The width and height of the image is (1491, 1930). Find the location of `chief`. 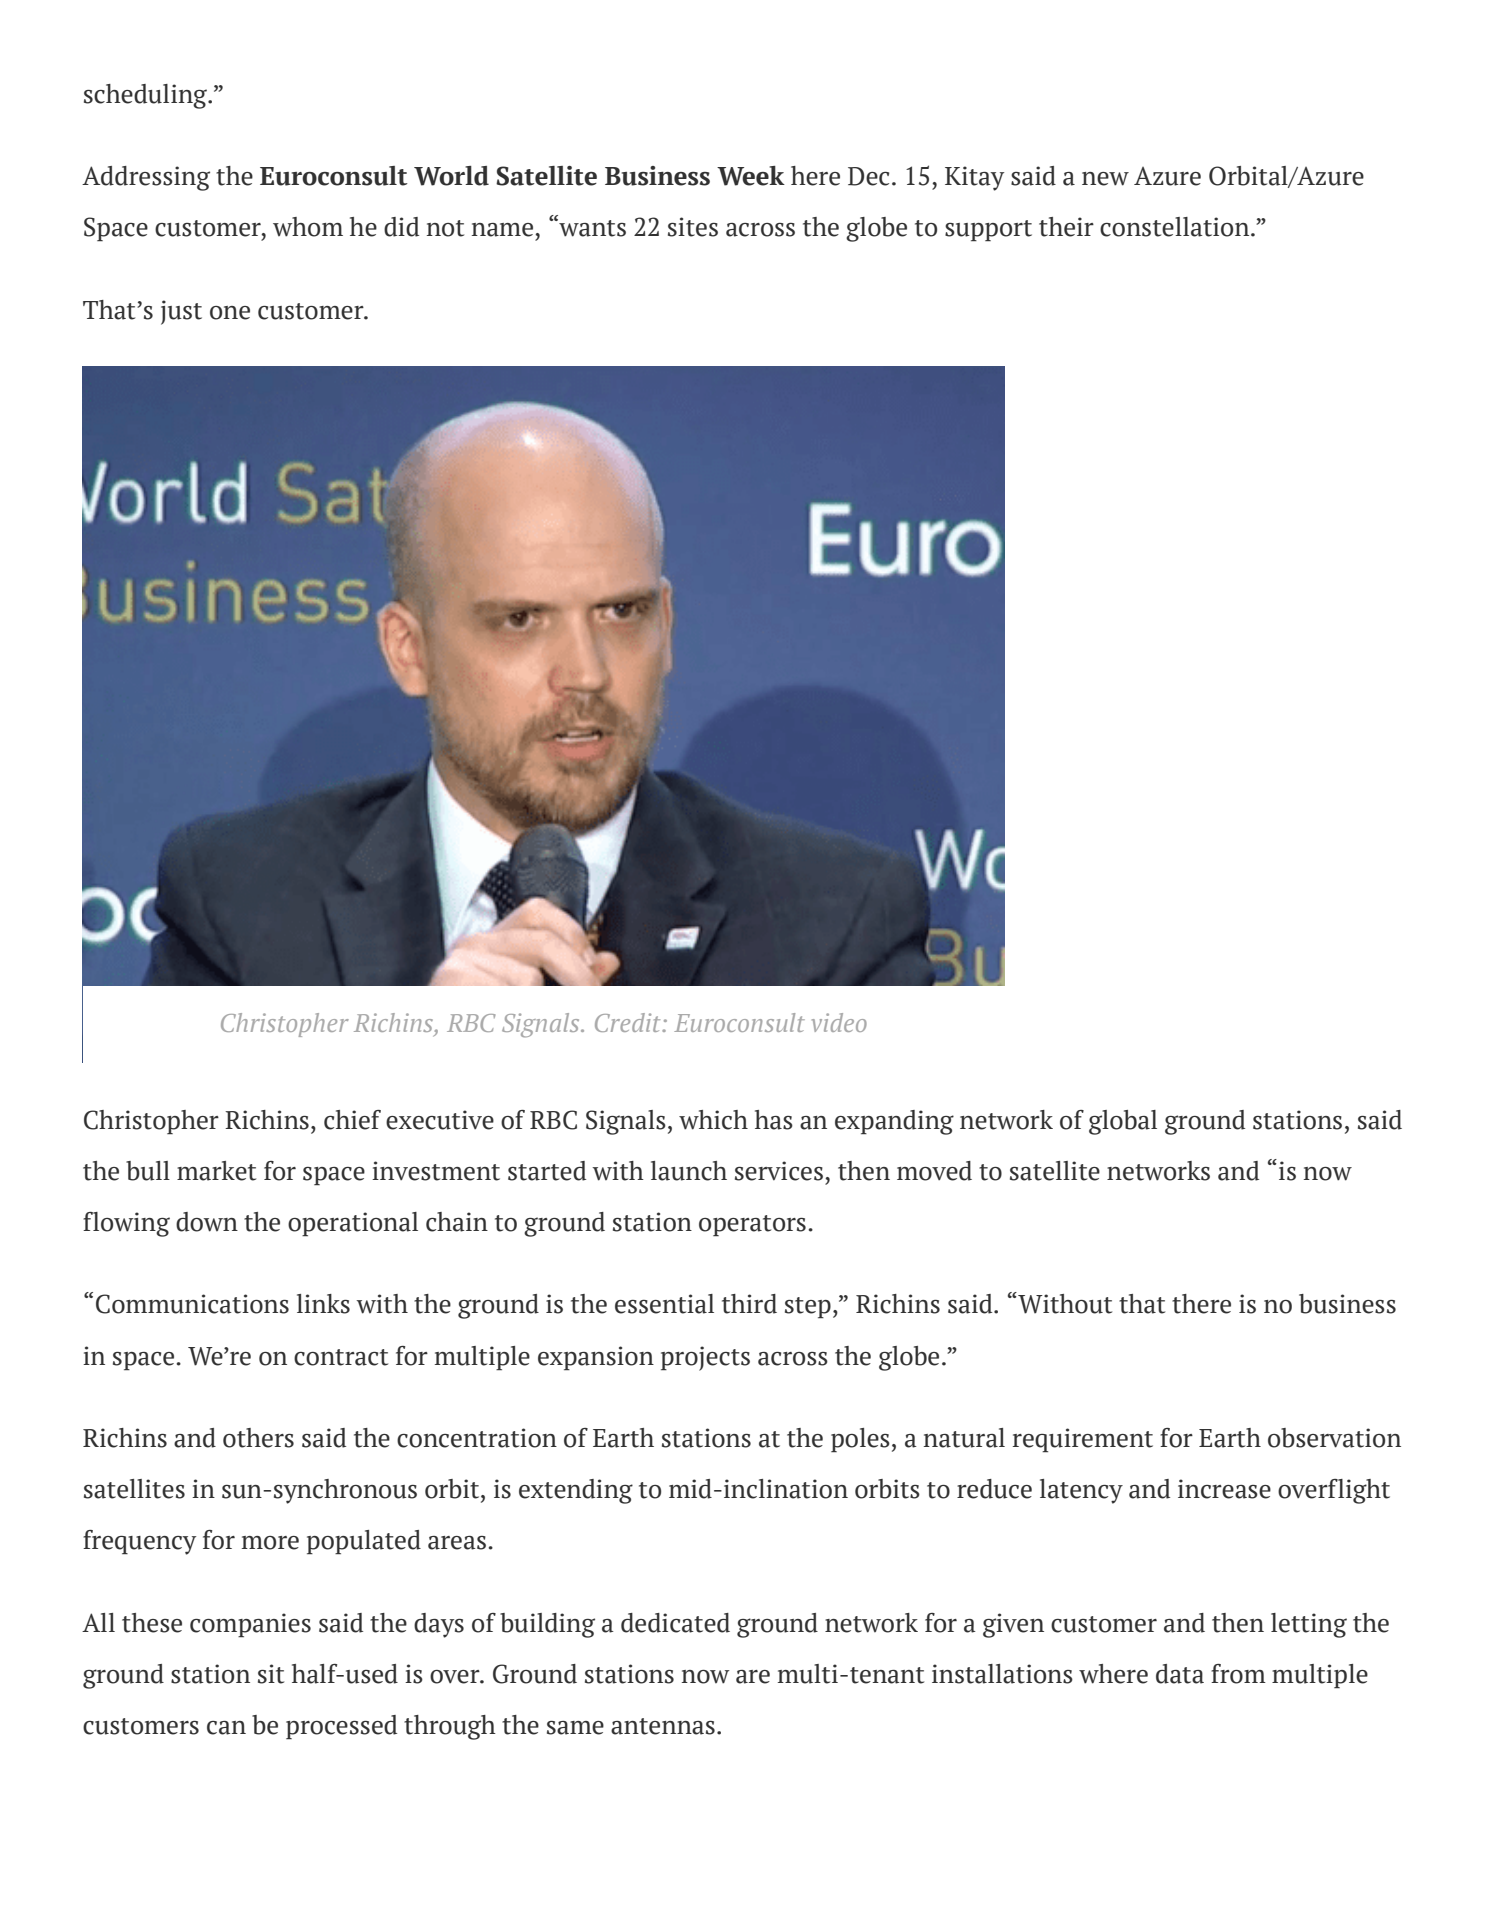

chief is located at coordinates (352, 1120).
